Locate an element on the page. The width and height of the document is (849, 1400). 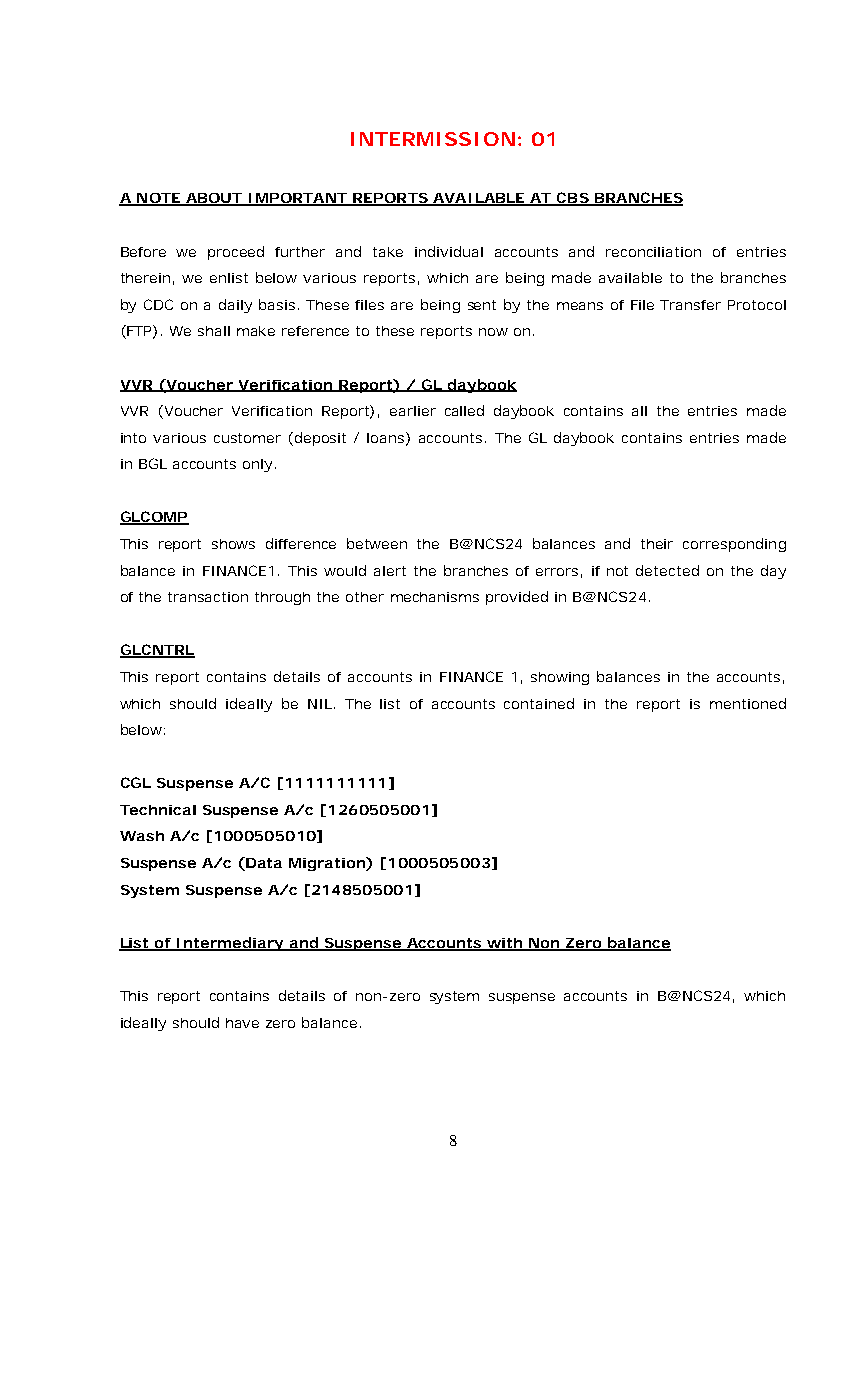
proceed is located at coordinates (236, 253).
